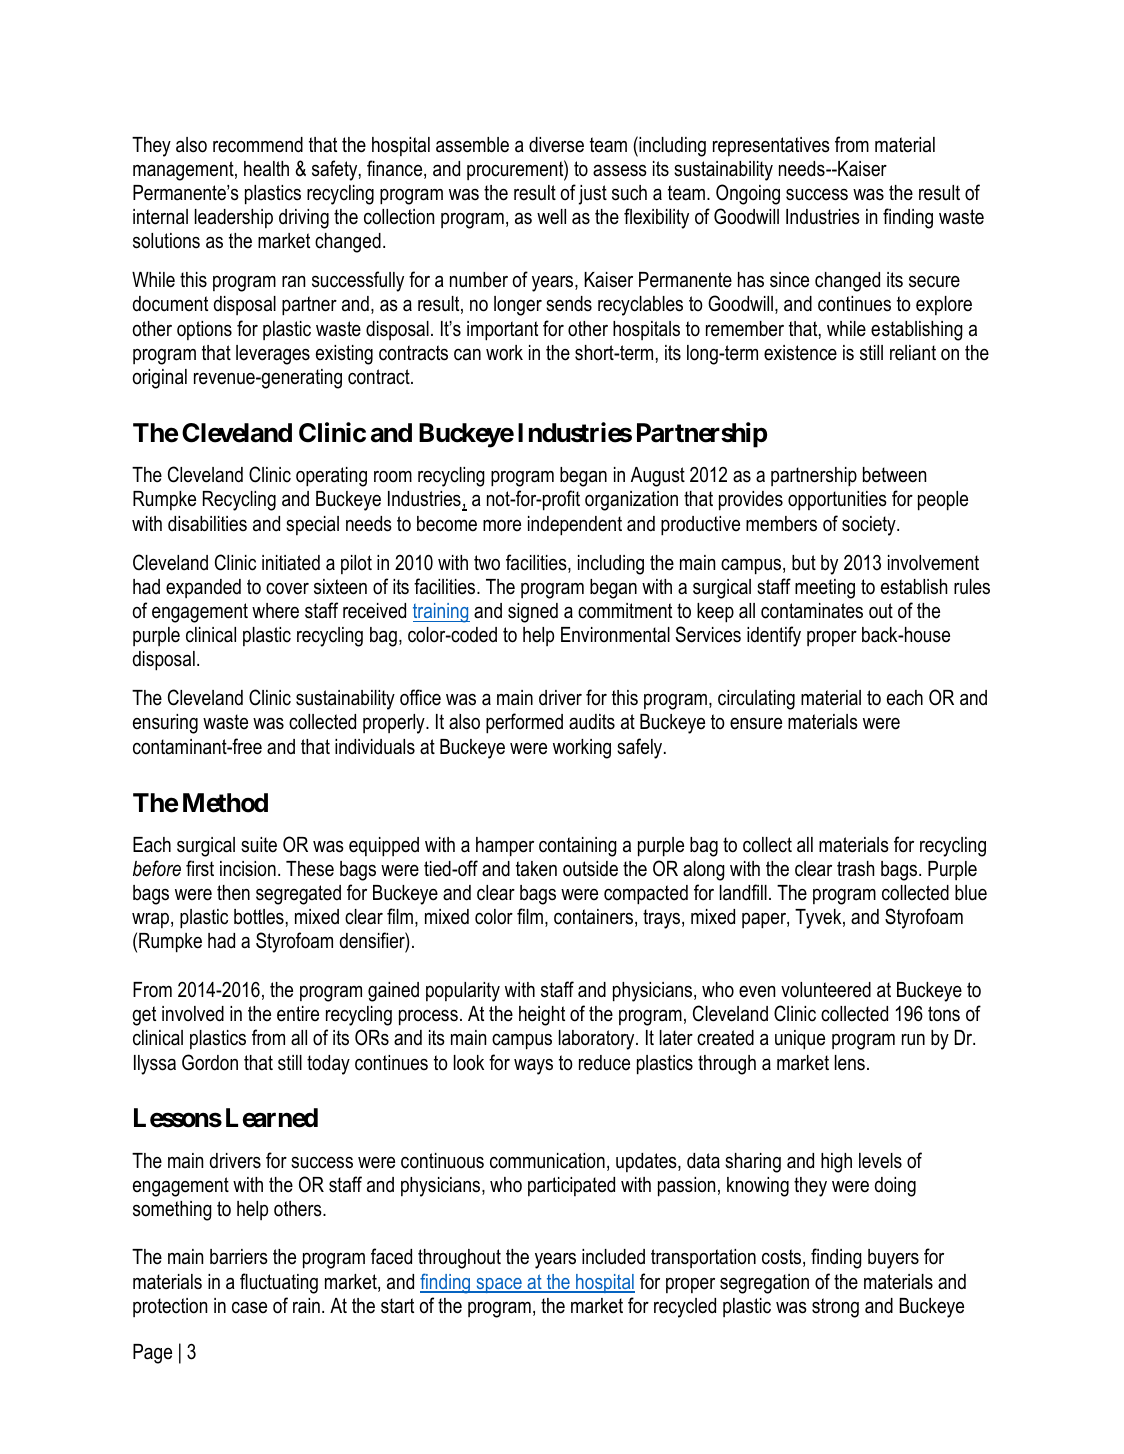  What do you see at coordinates (524, 723) in the image?
I see `performed` at bounding box center [524, 723].
